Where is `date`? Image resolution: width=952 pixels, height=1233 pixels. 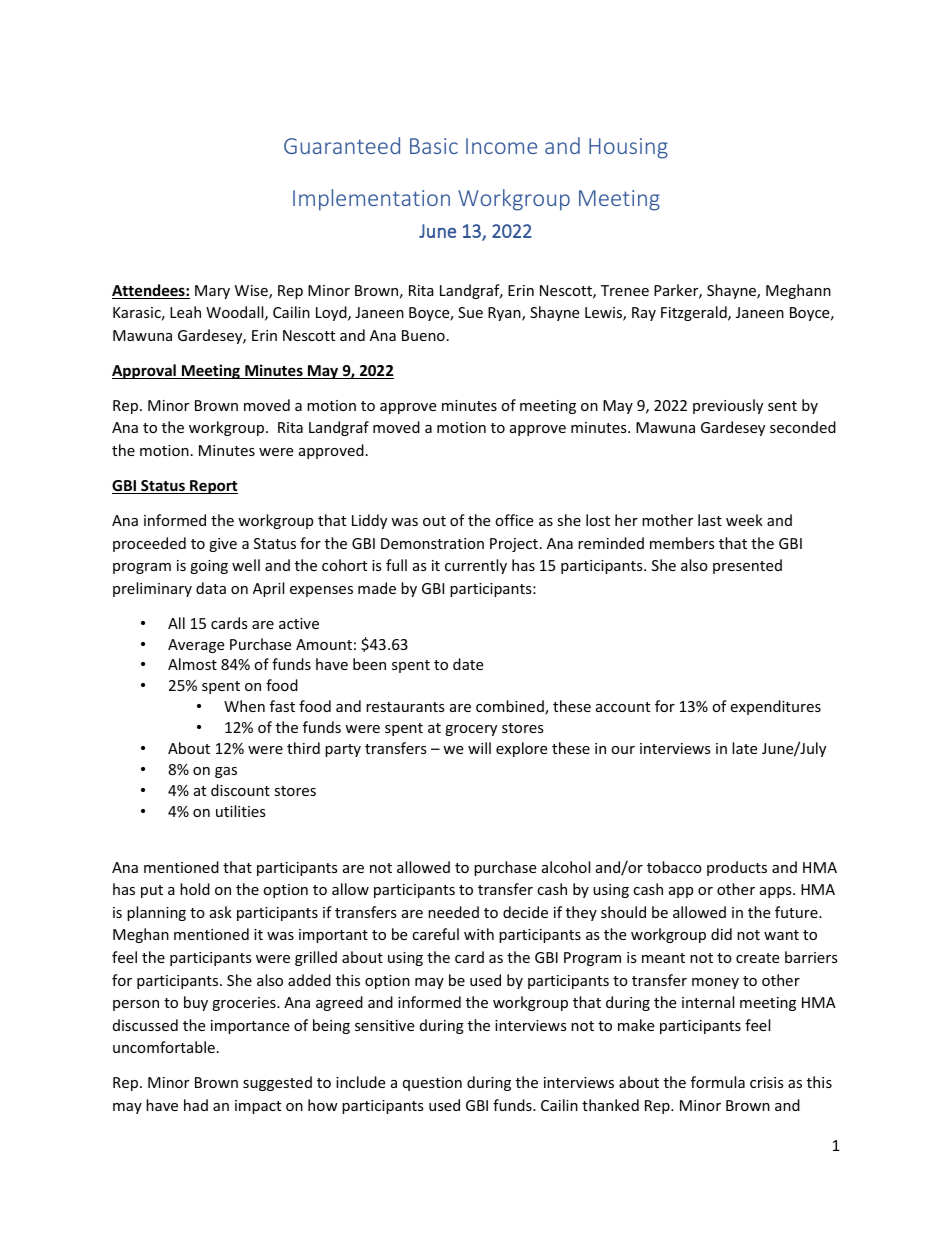
date is located at coordinates (468, 664).
